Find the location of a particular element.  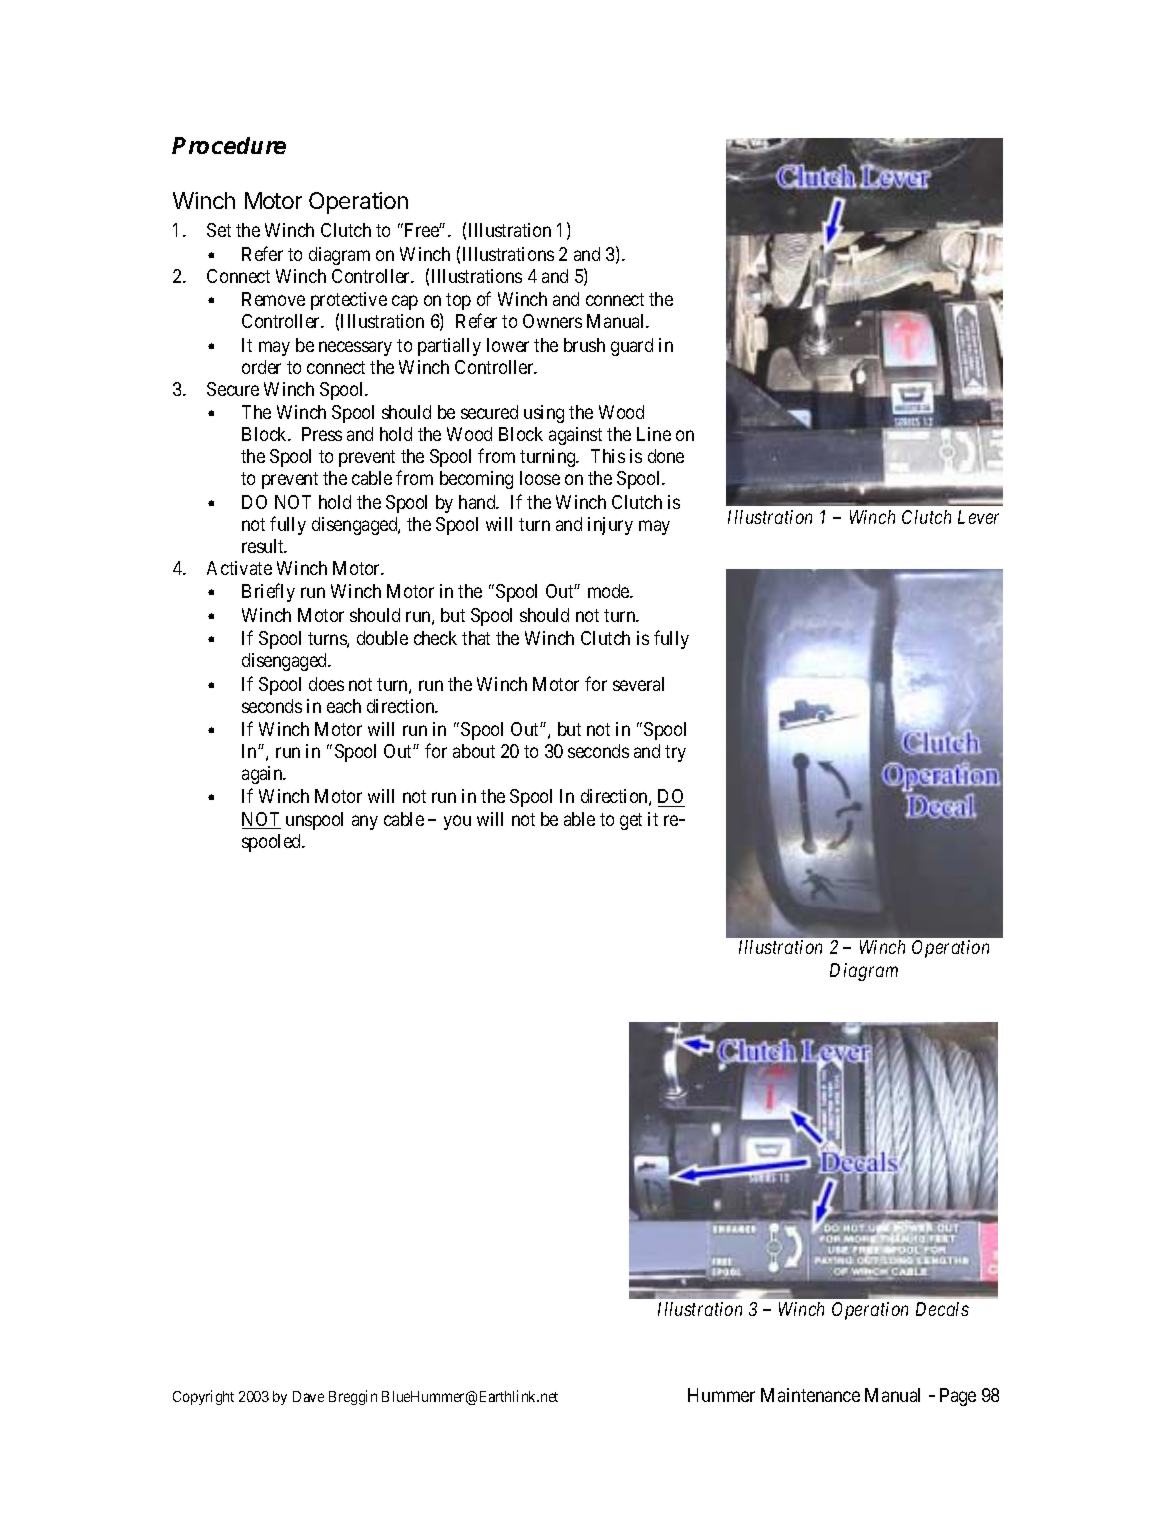

Maintenance is located at coordinates (810, 1395).
